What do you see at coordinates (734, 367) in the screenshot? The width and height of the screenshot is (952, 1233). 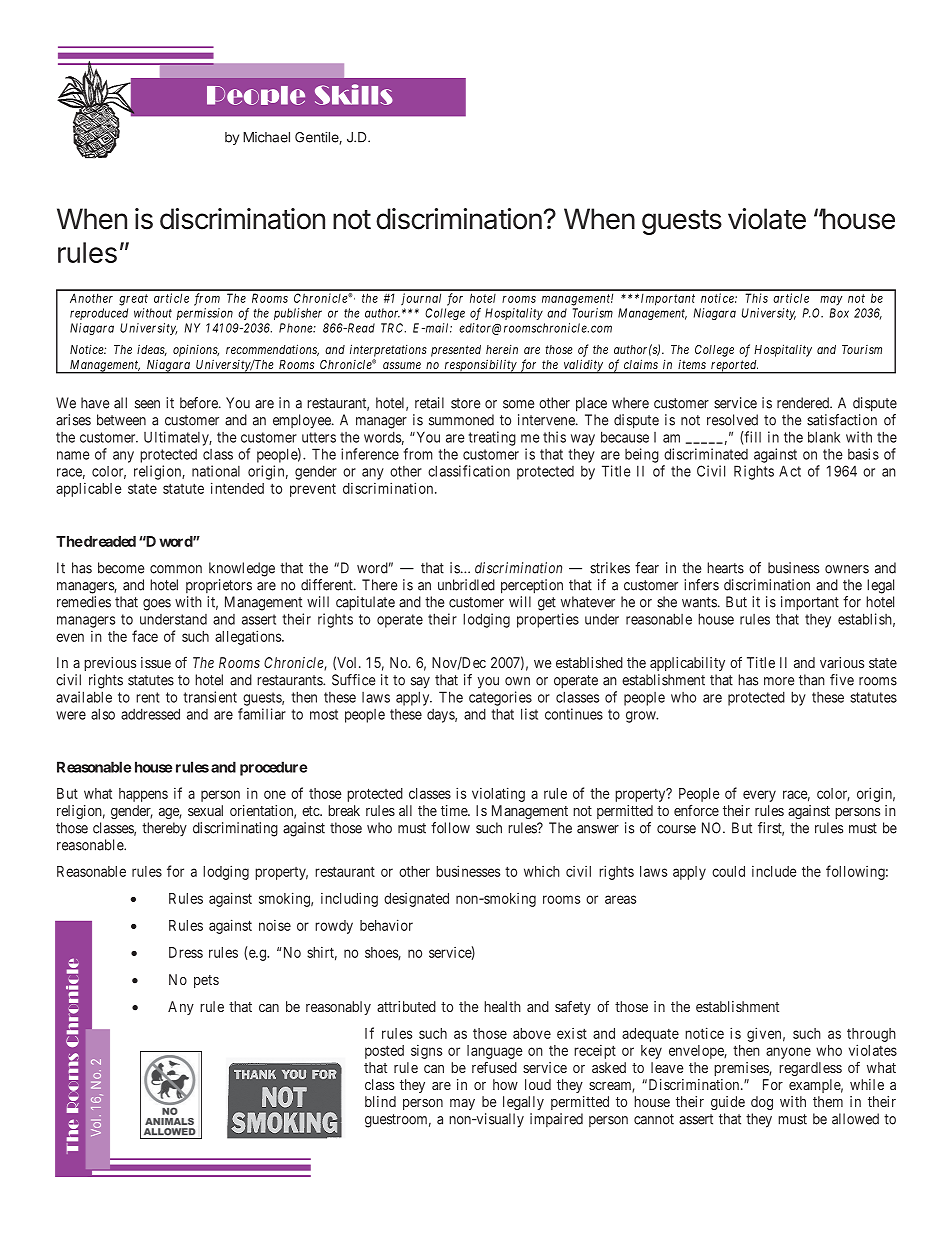 I see `reported` at bounding box center [734, 367].
